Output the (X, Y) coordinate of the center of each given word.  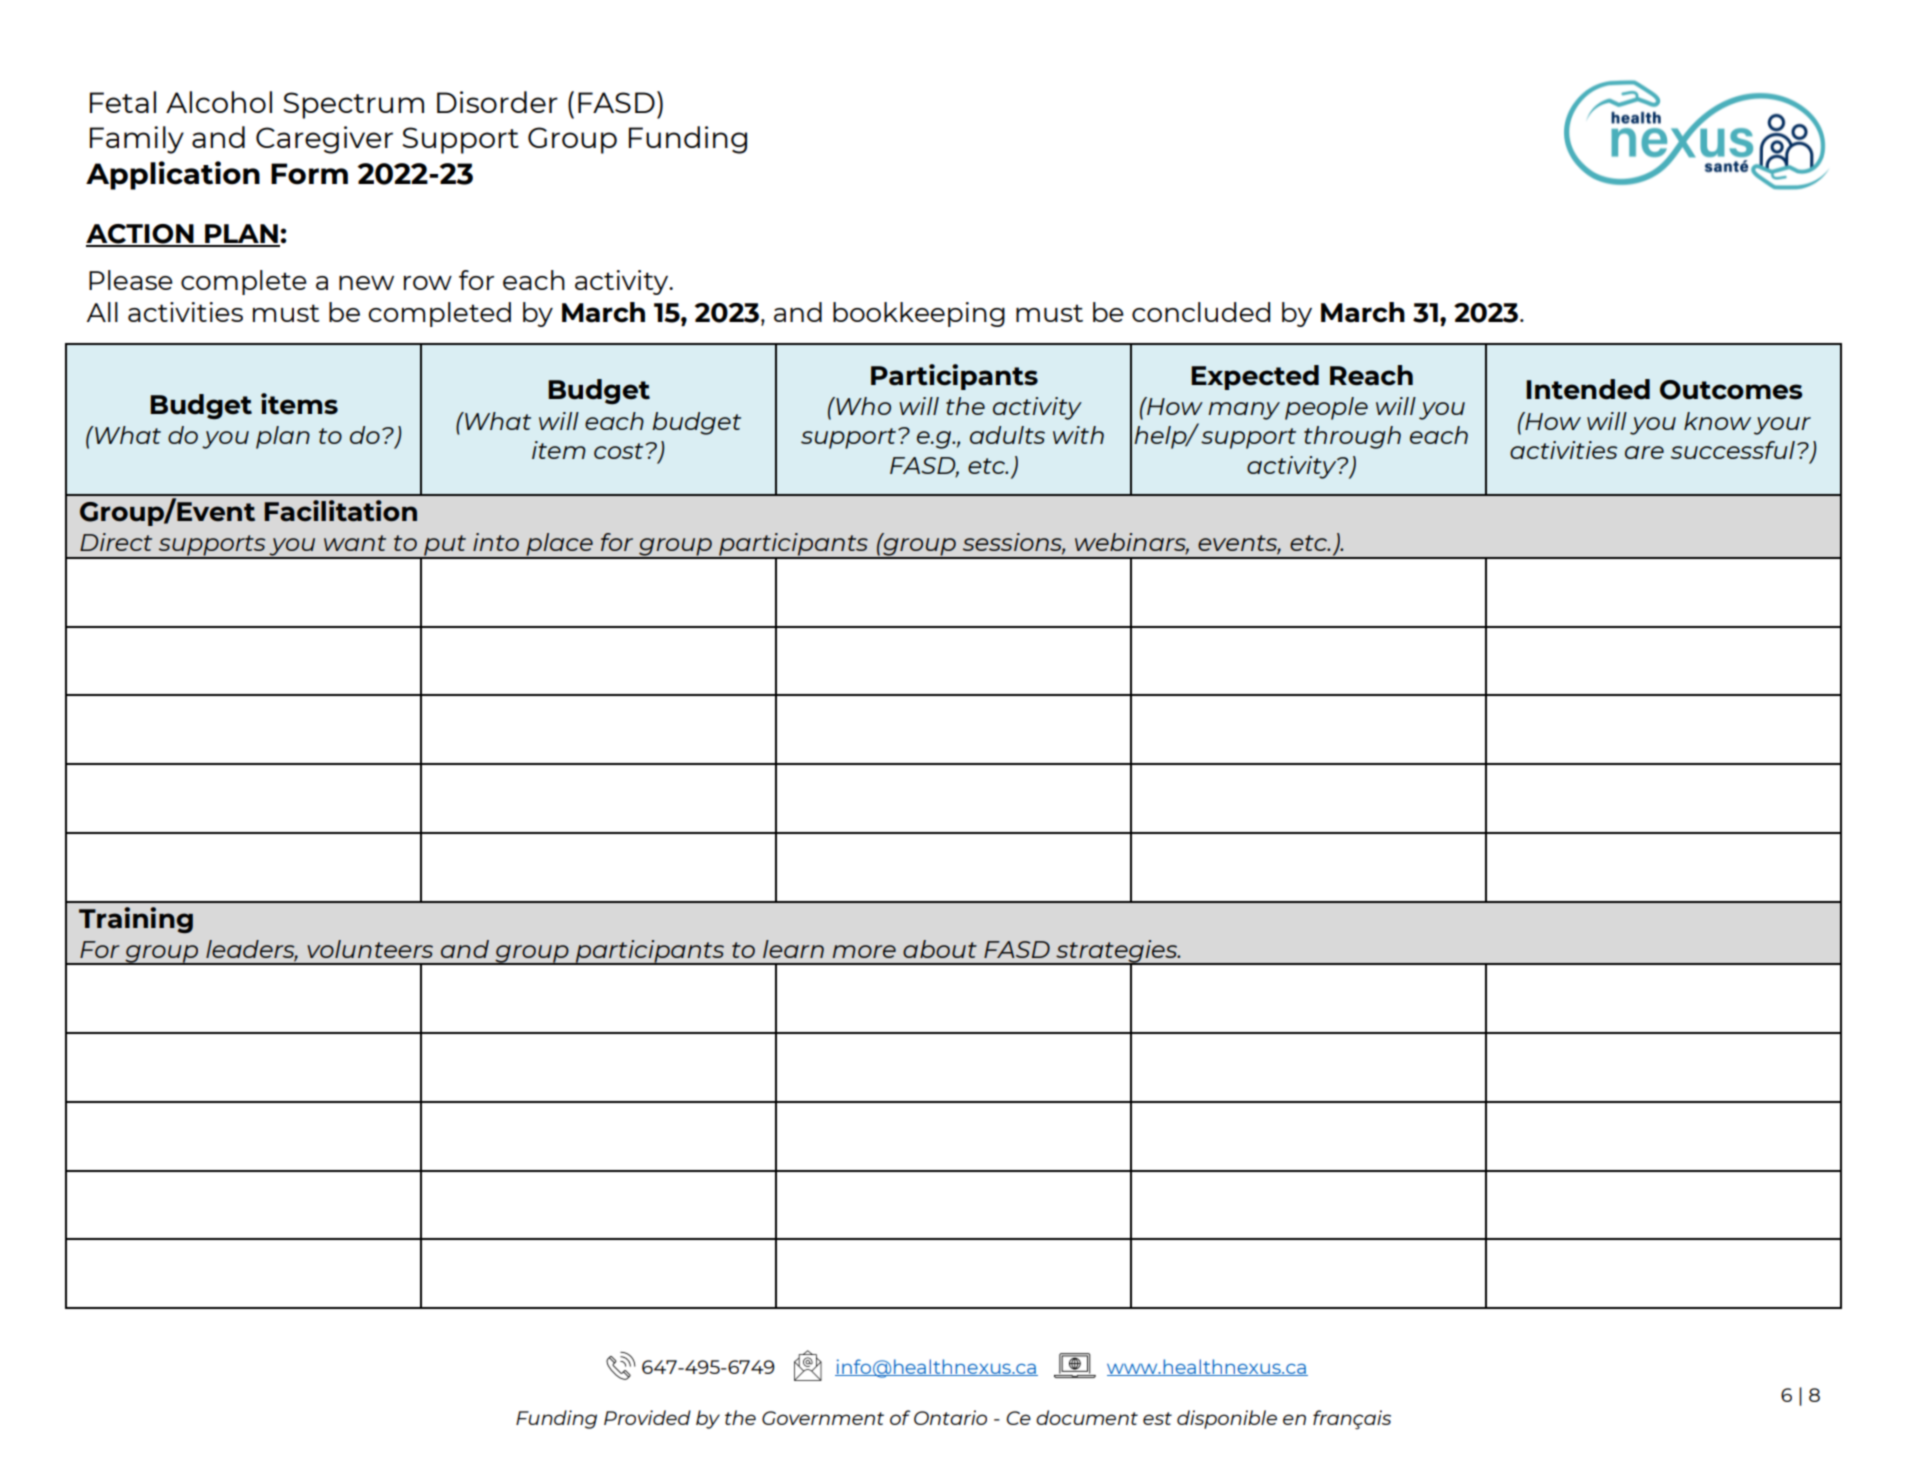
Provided (647, 1417)
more (864, 951)
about (940, 949)
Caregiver (324, 140)
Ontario (950, 1417)
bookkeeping (919, 314)
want (355, 543)
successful (1733, 450)
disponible (1227, 1419)
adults (1007, 435)
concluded (1201, 312)
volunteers (370, 949)
